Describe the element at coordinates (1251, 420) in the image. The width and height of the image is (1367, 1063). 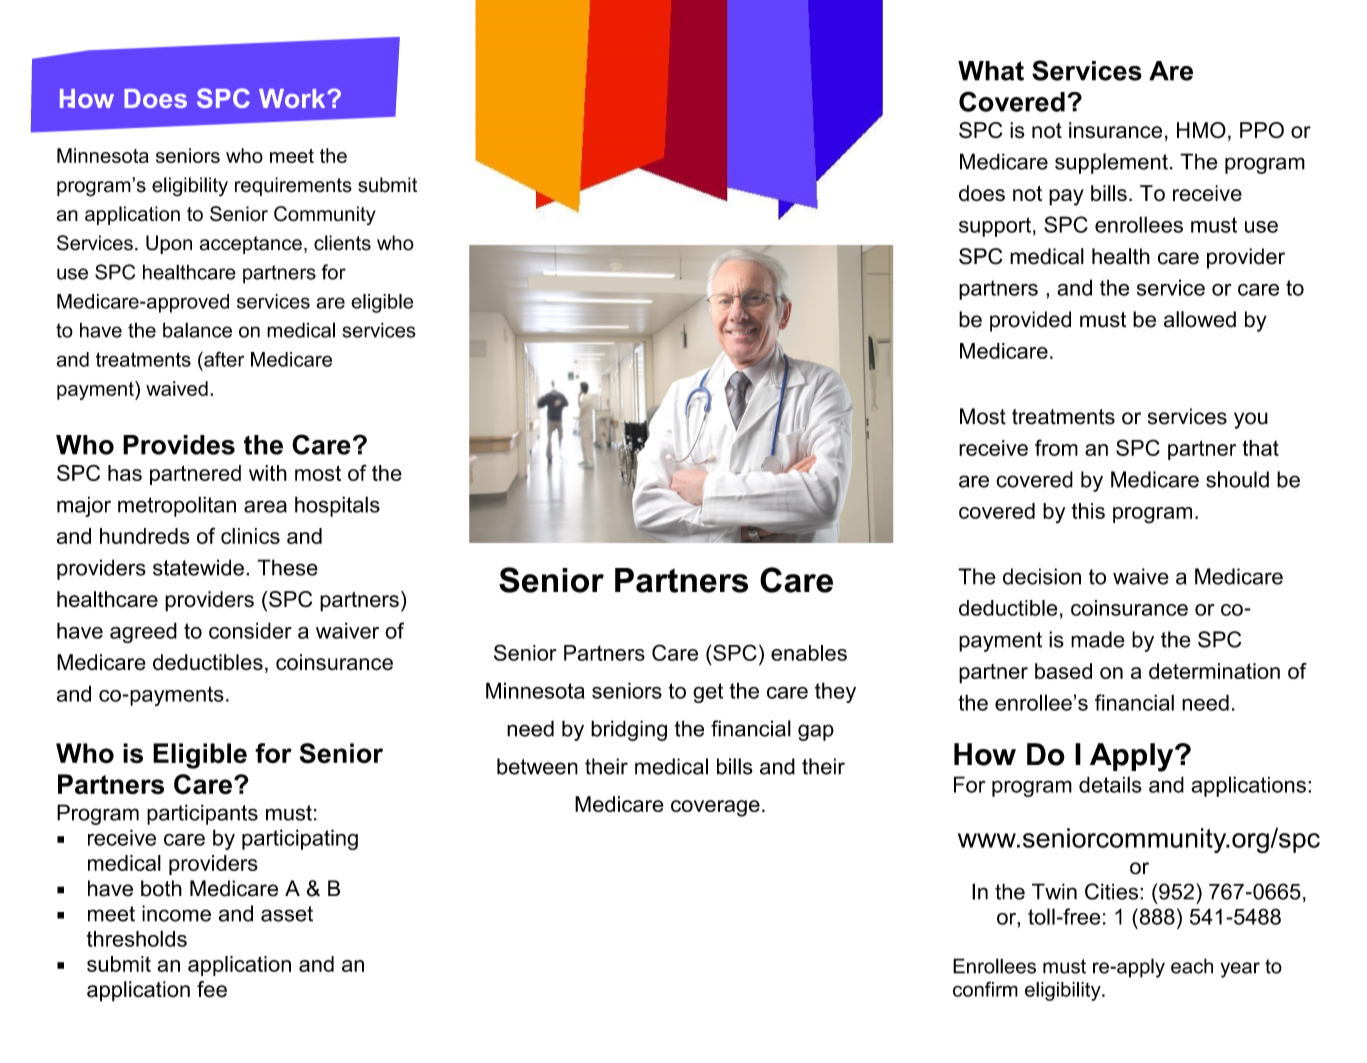
I see `you` at that location.
